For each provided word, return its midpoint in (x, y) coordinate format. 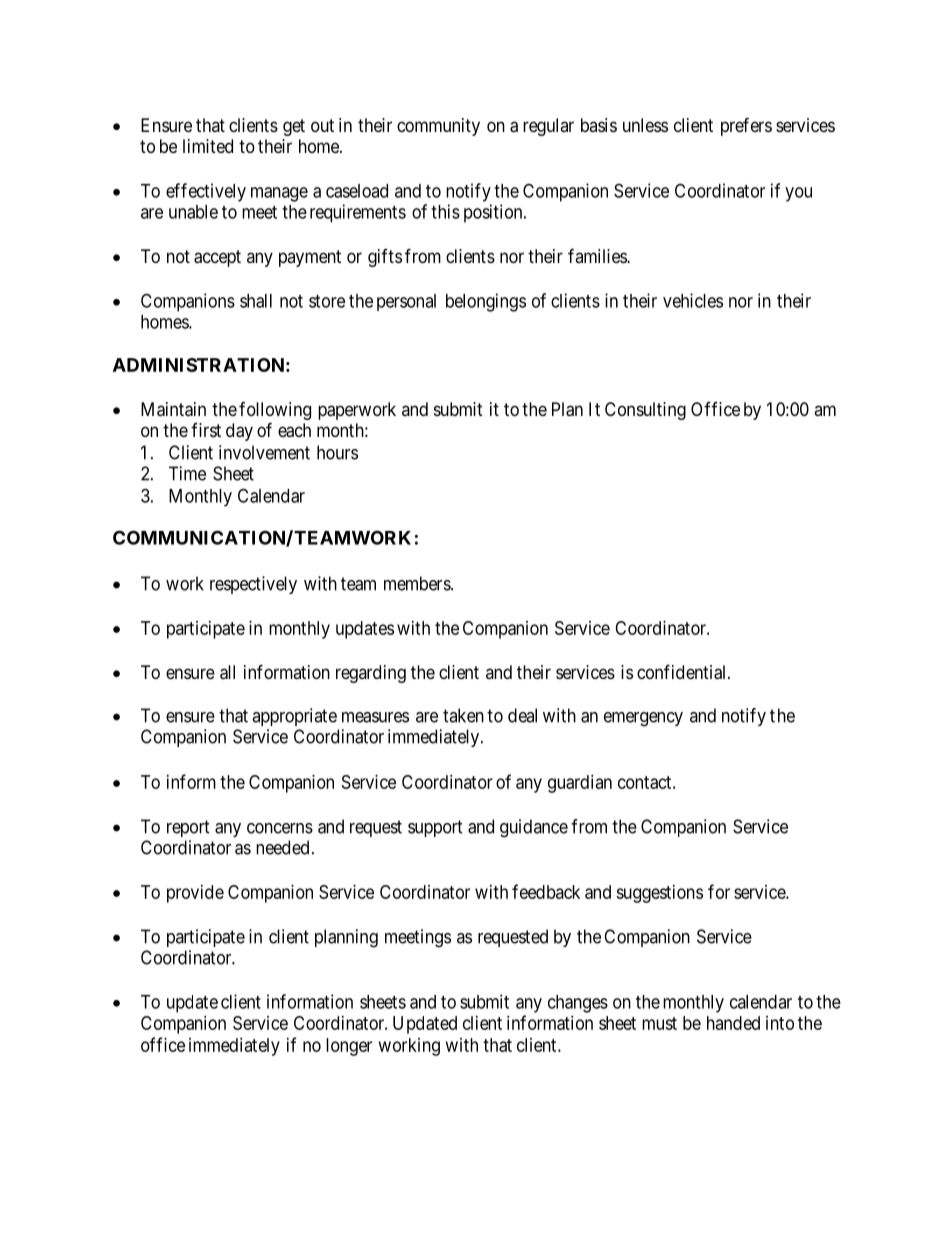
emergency (643, 719)
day (239, 432)
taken (463, 715)
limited (208, 146)
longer (349, 1047)
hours (337, 452)
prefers (746, 126)
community (438, 127)
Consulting (645, 411)
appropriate (294, 717)
